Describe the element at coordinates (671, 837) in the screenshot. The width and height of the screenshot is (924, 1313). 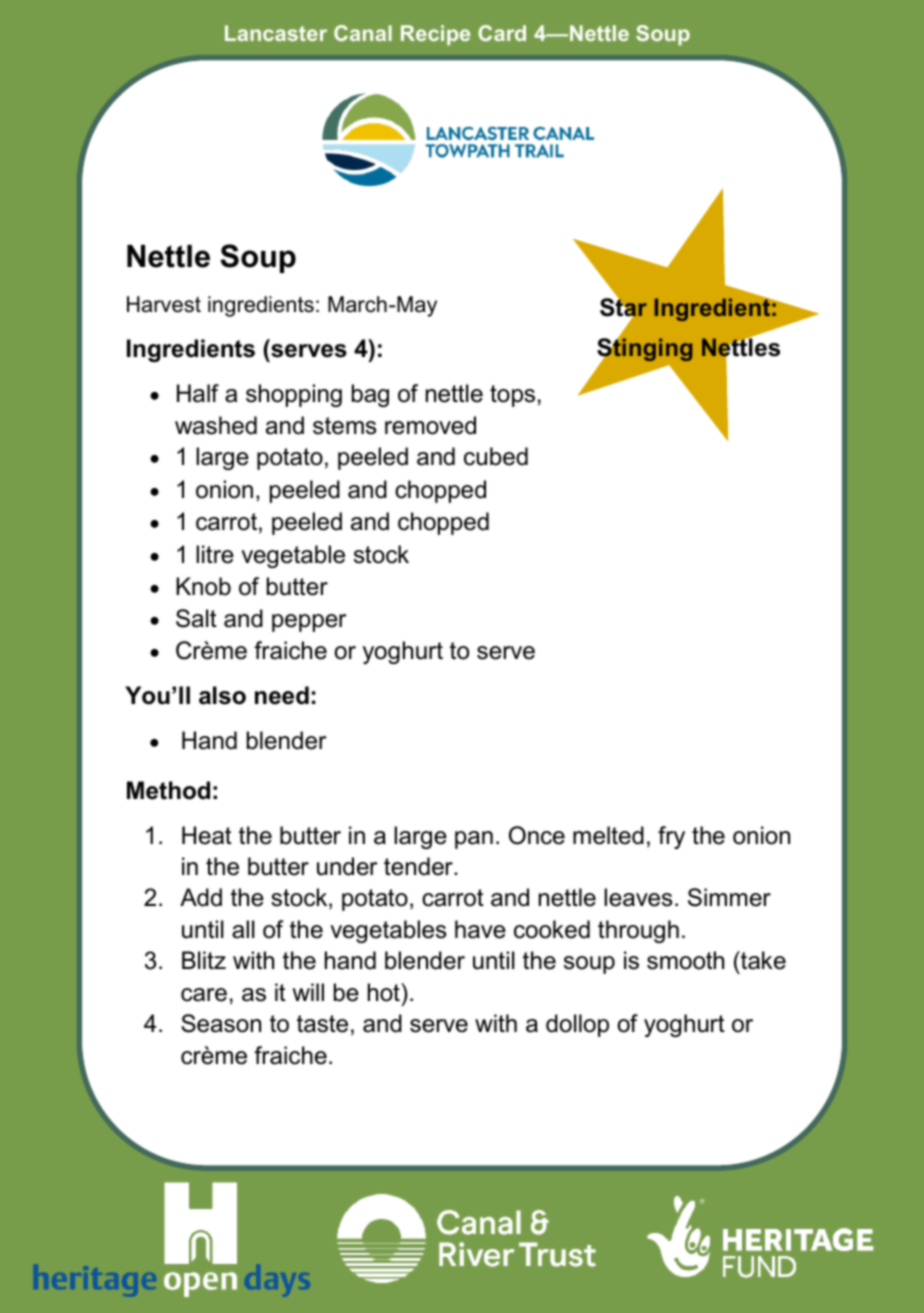
I see `fry` at that location.
